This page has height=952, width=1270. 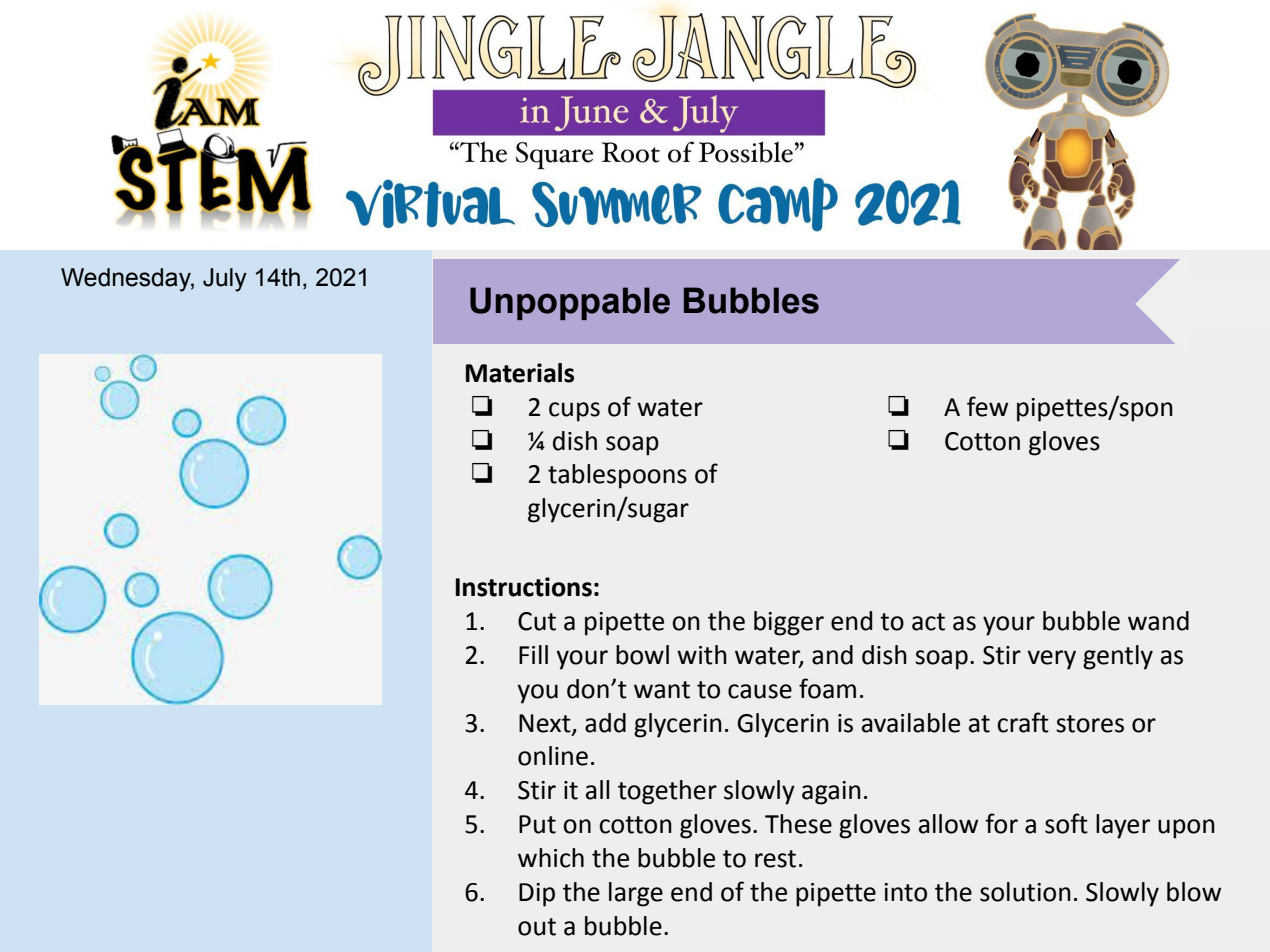 I want to click on solution, so click(x=1025, y=892).
